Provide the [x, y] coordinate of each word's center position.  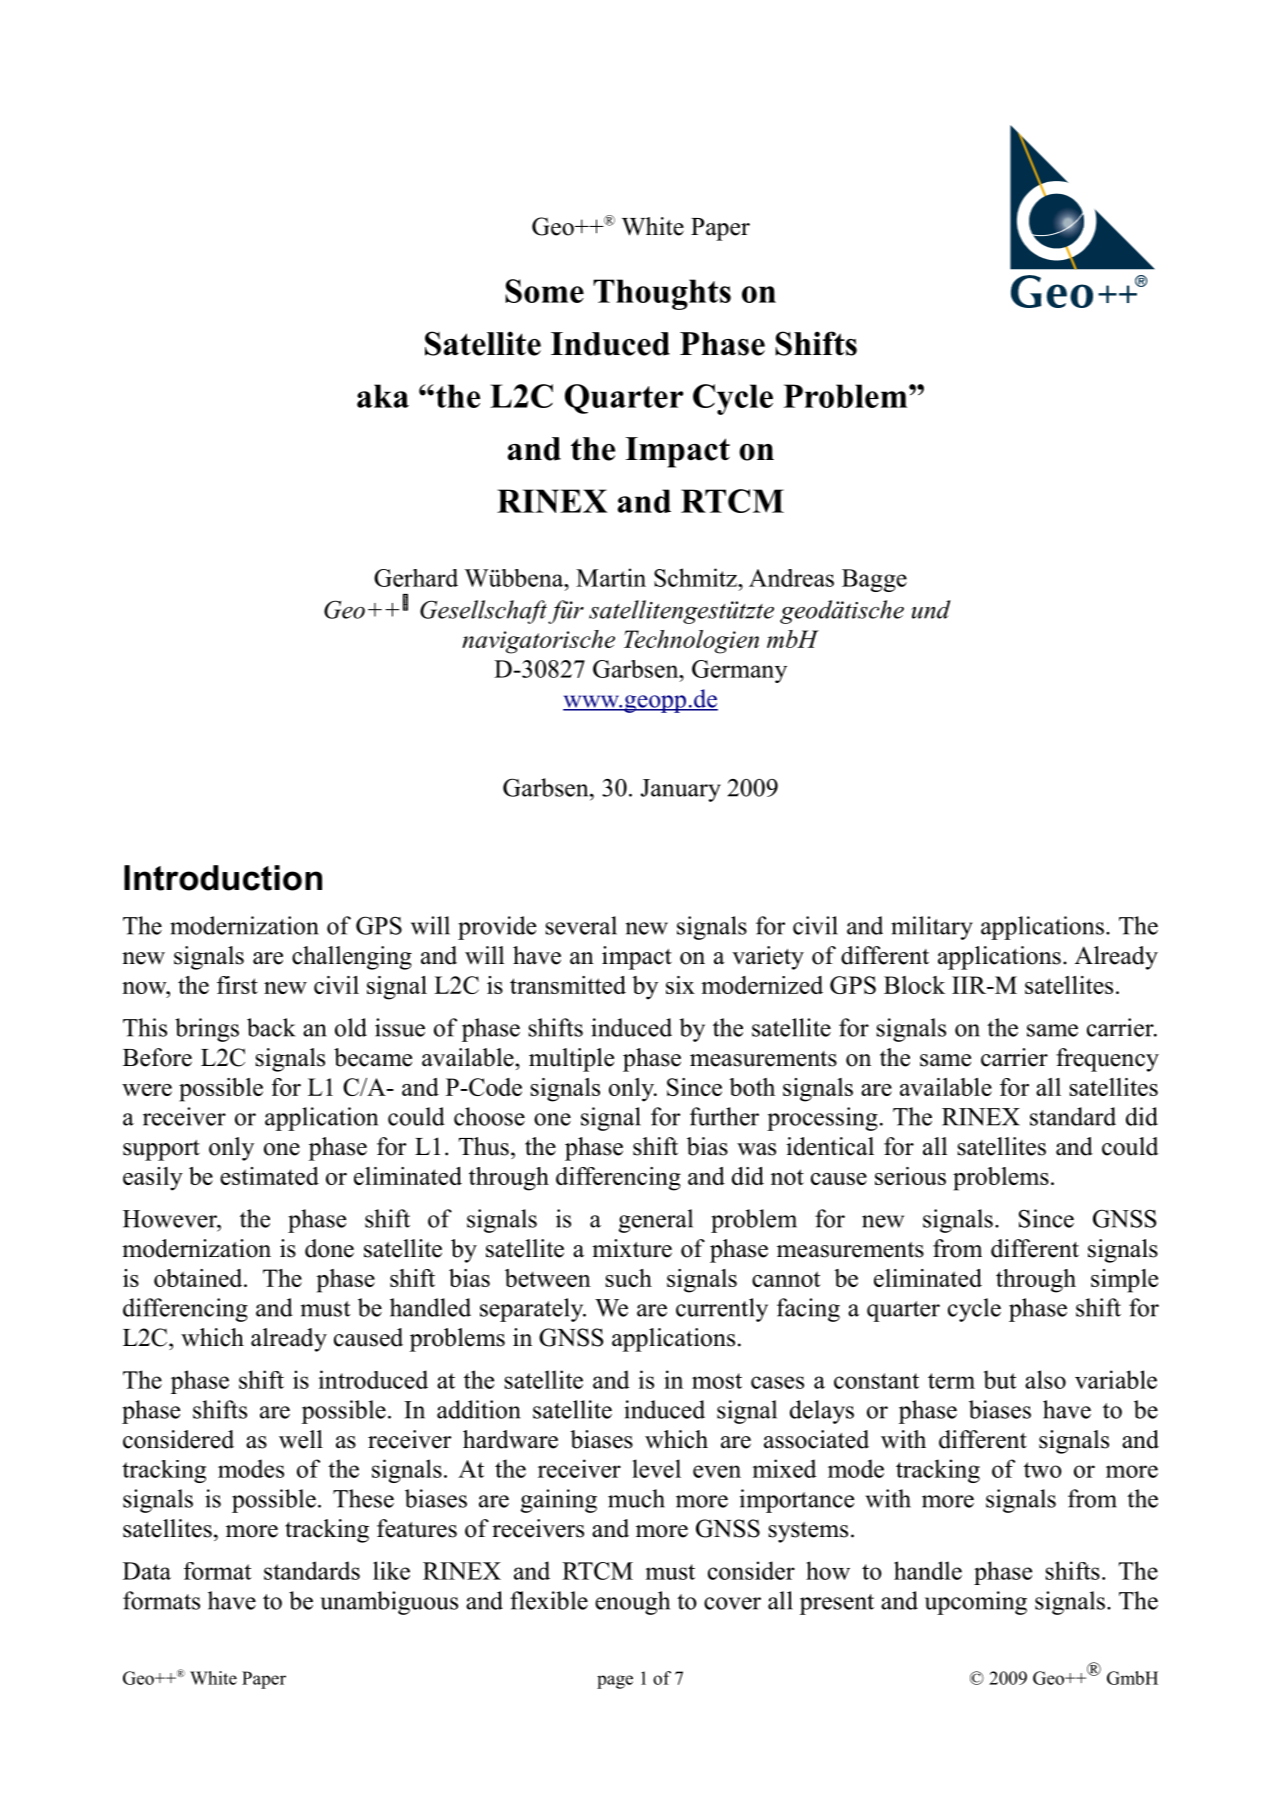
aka [383, 396]
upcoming [976, 1603]
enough [632, 1603]
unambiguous [389, 1603]
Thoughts [662, 294]
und [931, 609]
